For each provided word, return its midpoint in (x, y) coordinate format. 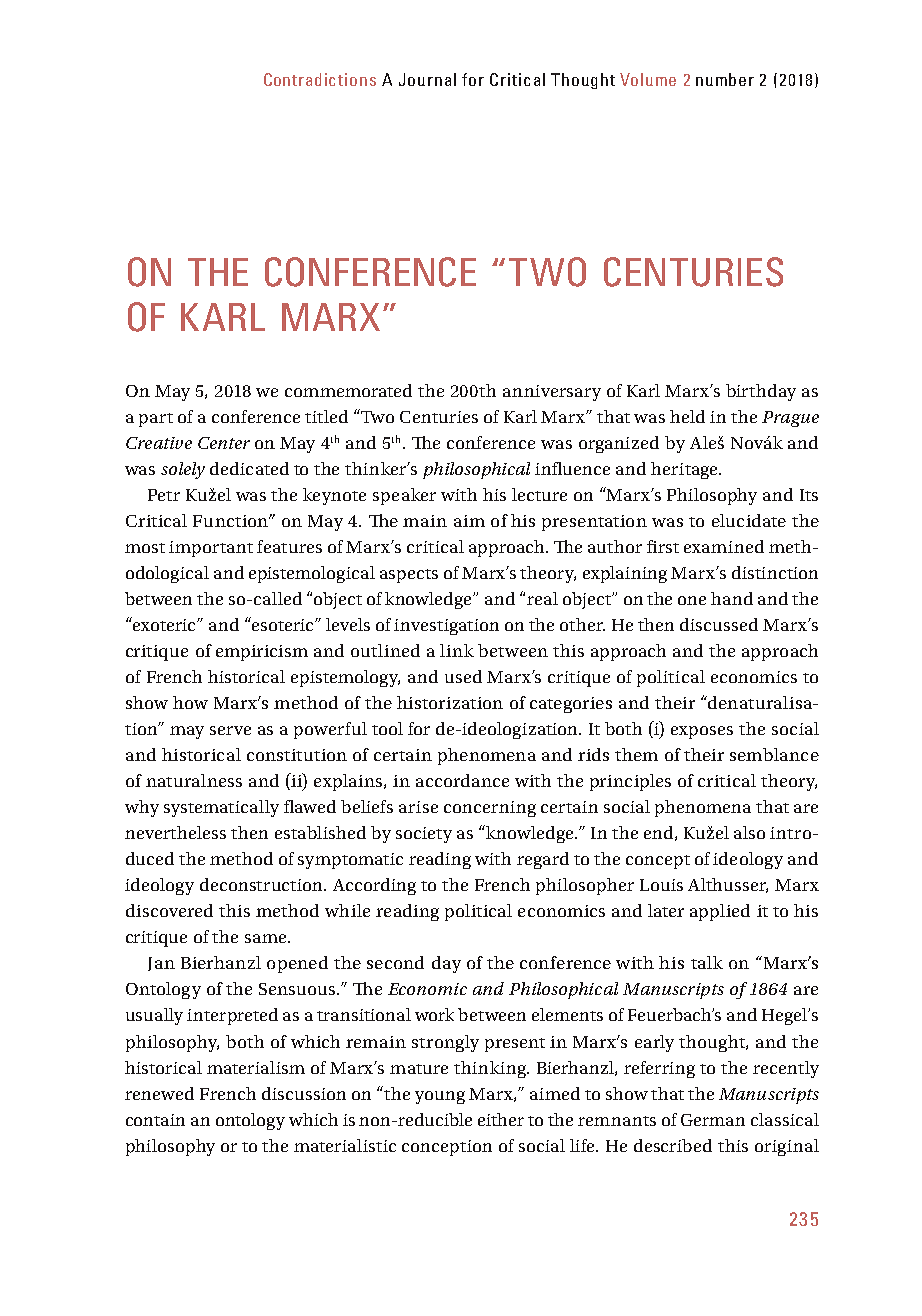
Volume (648, 79)
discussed (719, 624)
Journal (427, 79)
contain (155, 1120)
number (725, 79)
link (457, 650)
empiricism (262, 653)
